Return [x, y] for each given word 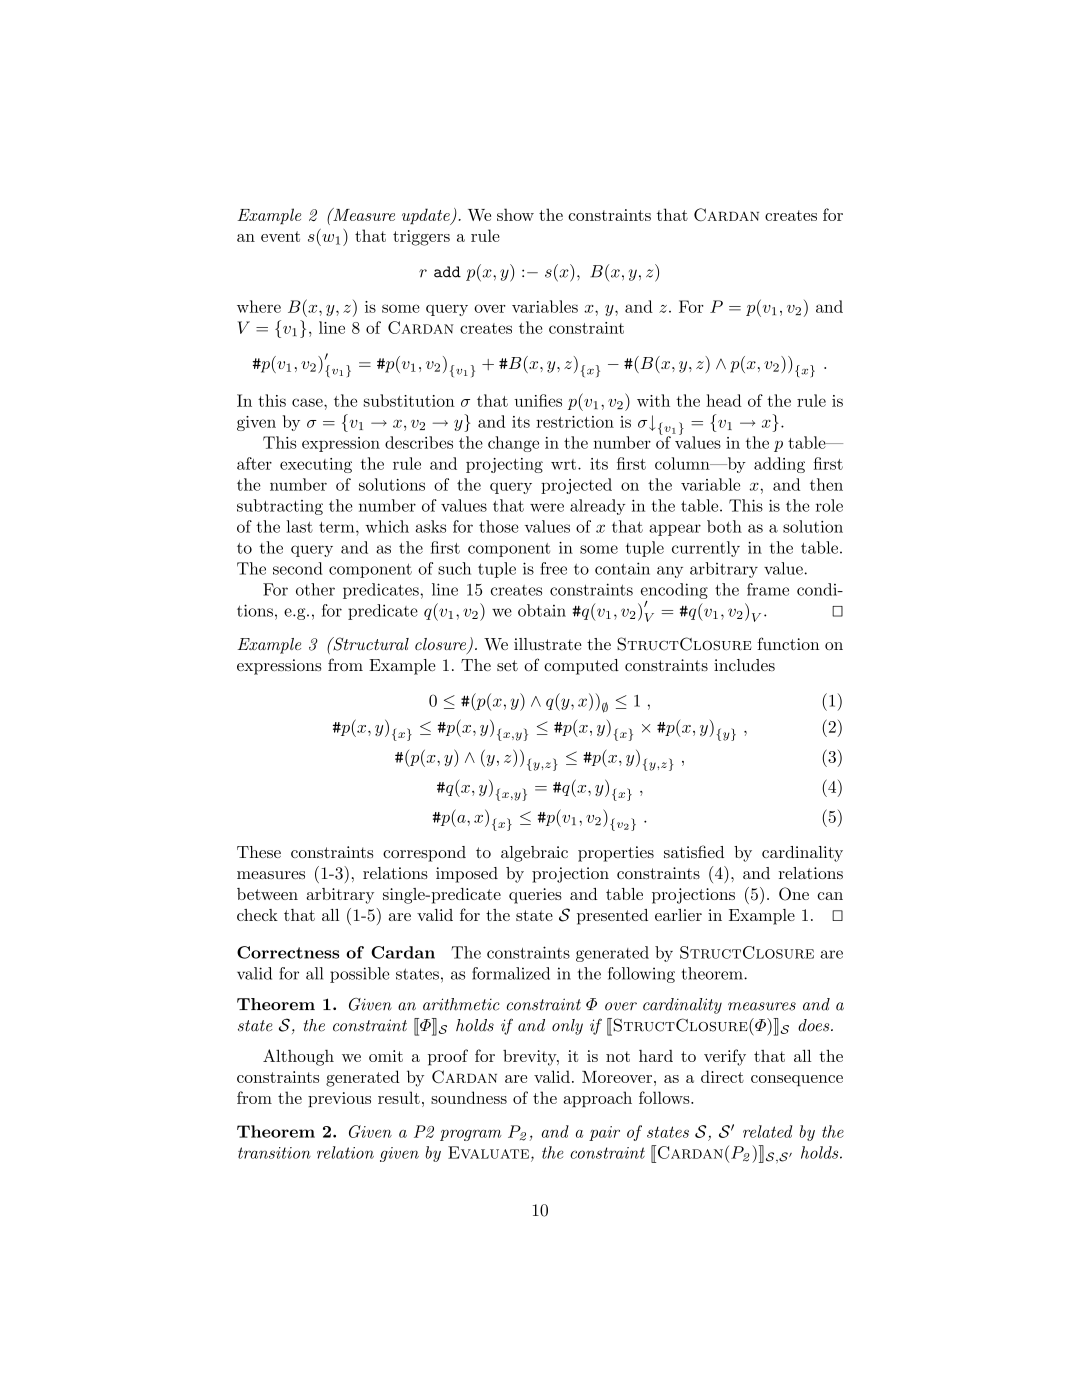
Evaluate [490, 1152]
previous [339, 1099]
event [280, 236]
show [515, 214]
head [724, 400]
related [767, 1131]
